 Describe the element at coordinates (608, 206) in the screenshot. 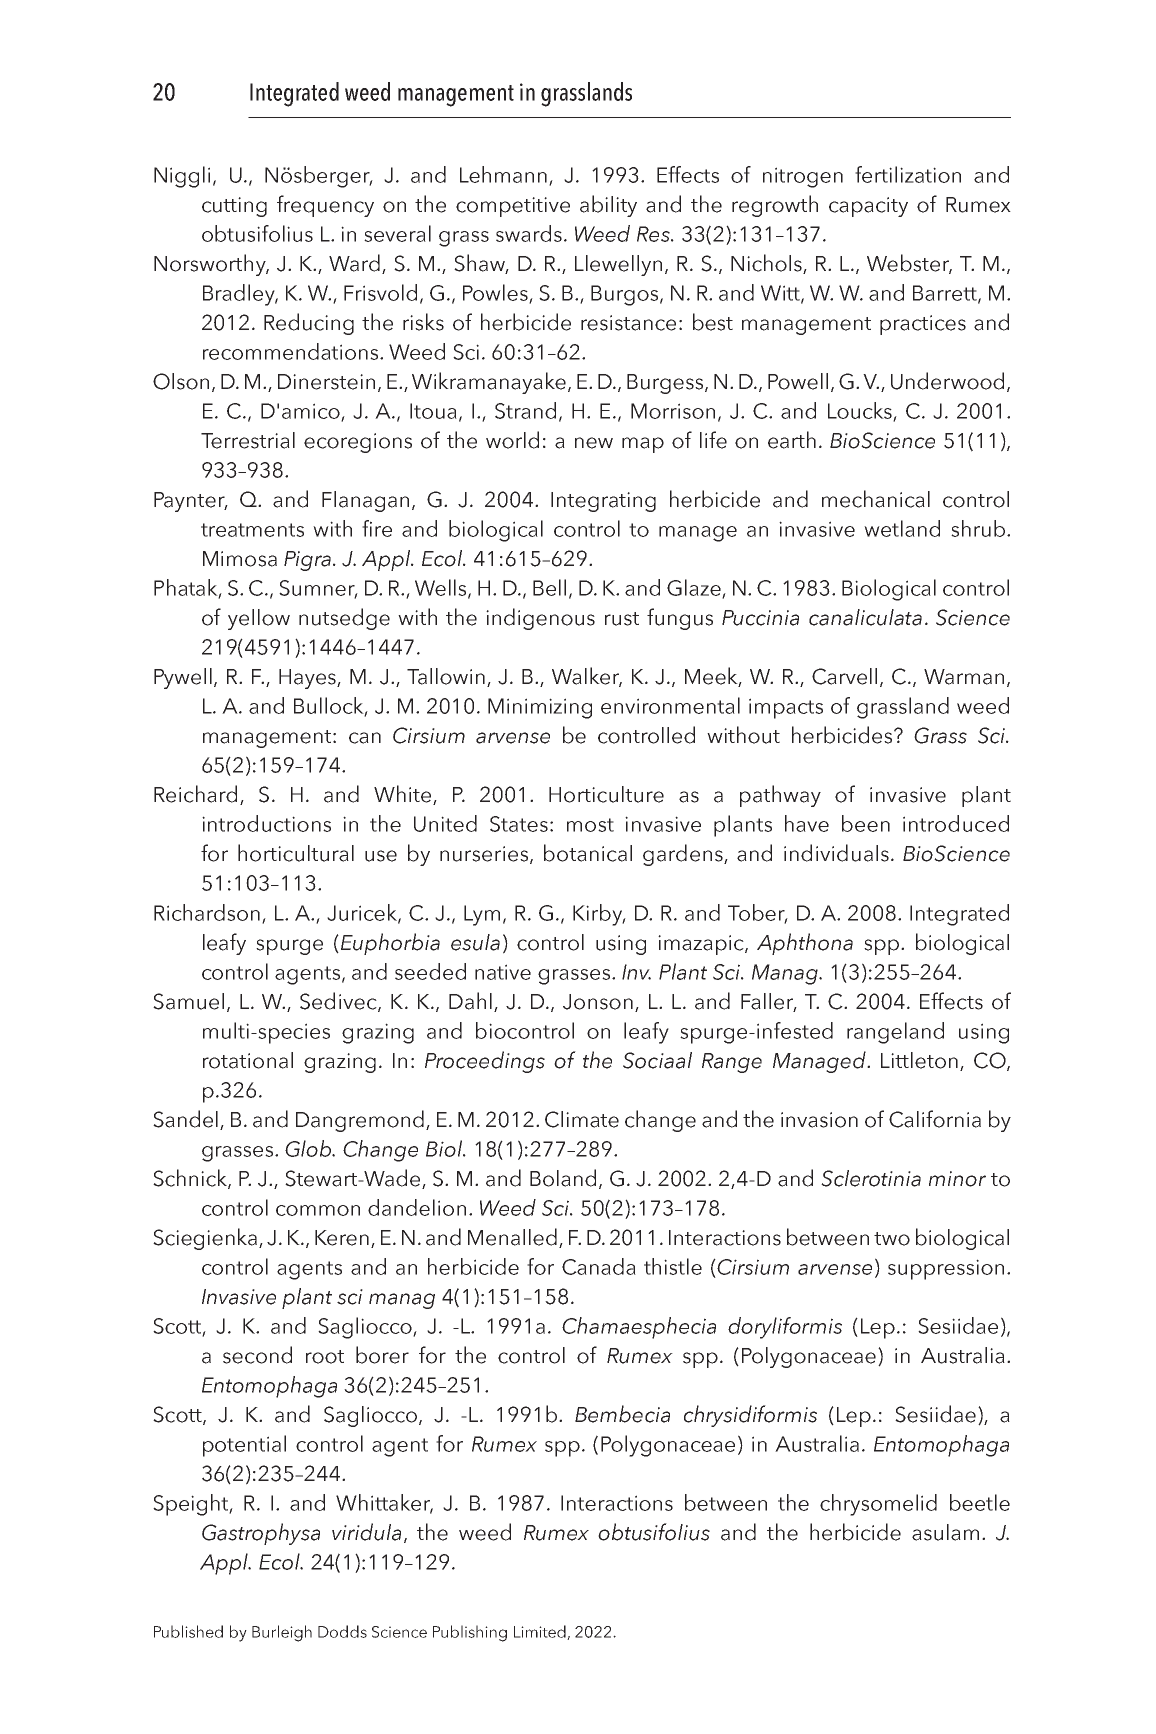

I see `ability` at that location.
